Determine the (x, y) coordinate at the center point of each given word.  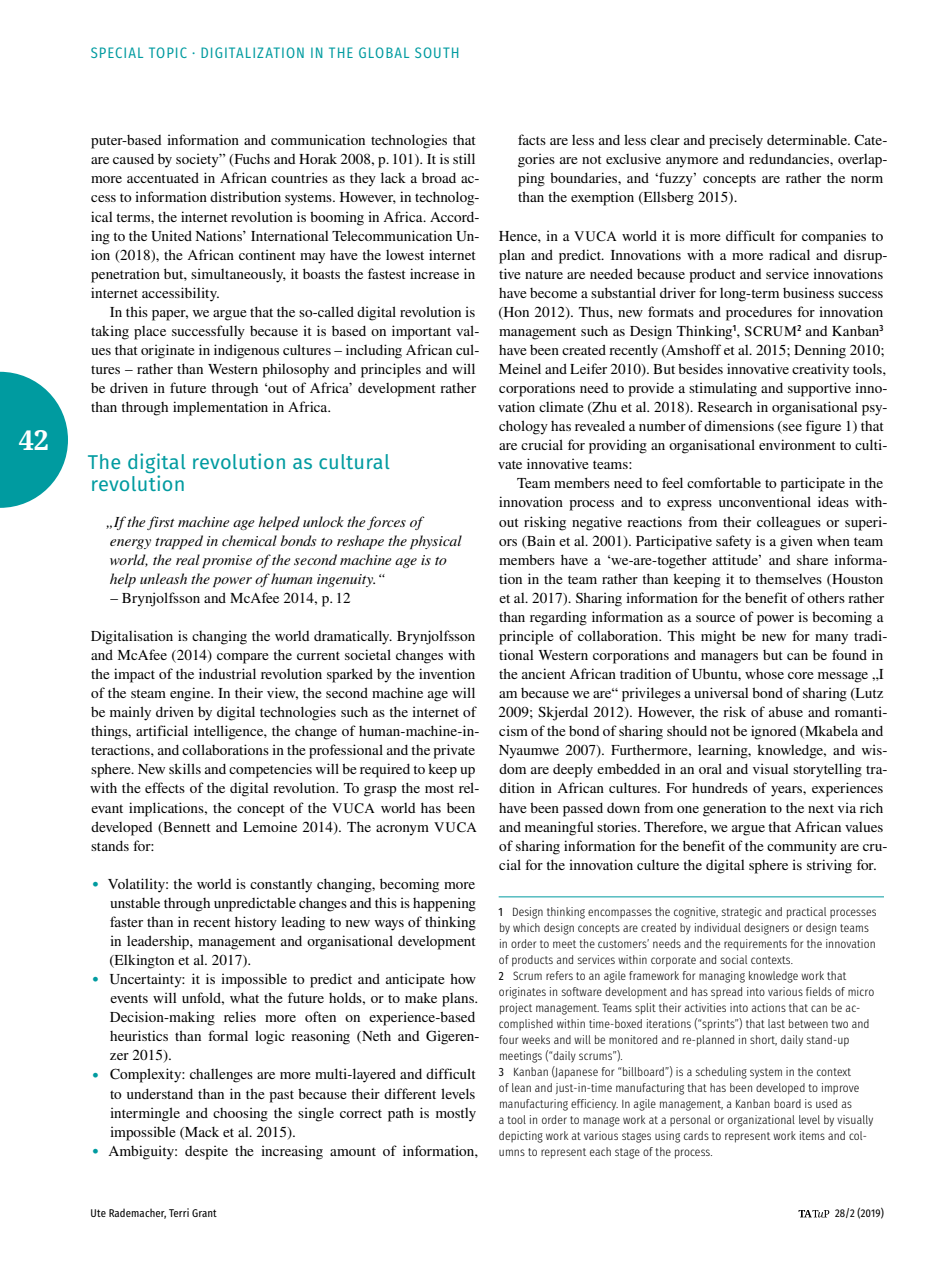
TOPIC (168, 52)
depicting (521, 1137)
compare (243, 658)
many (831, 639)
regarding (558, 618)
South (436, 52)
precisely (736, 141)
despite (206, 1152)
